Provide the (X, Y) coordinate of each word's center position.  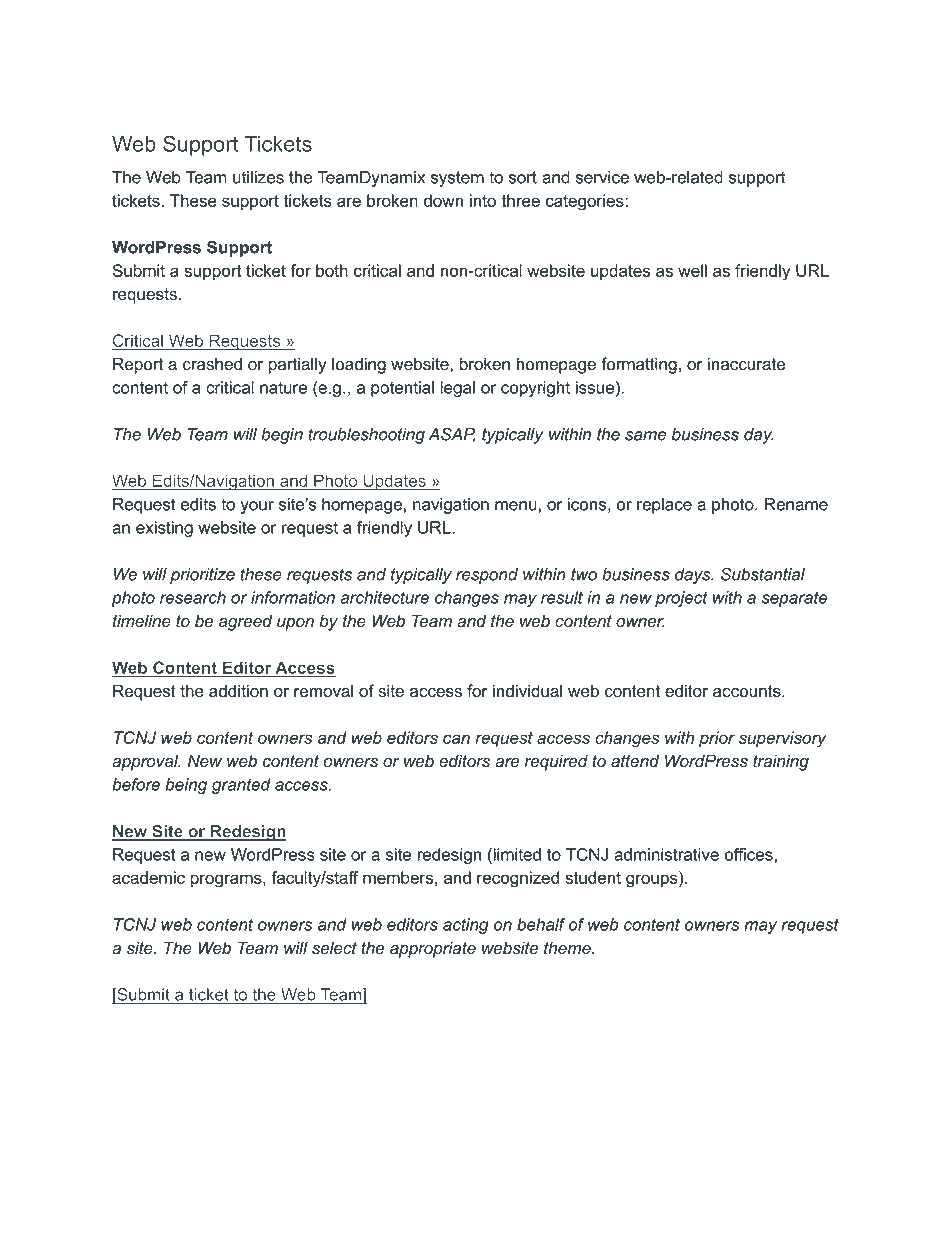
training (781, 762)
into (483, 200)
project (681, 599)
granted (241, 786)
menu (516, 506)
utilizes (258, 177)
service (602, 177)
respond (487, 576)
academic (148, 877)
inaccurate (746, 364)
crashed (212, 364)
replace (664, 506)
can (456, 739)
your (257, 507)
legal (458, 389)
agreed (245, 622)
